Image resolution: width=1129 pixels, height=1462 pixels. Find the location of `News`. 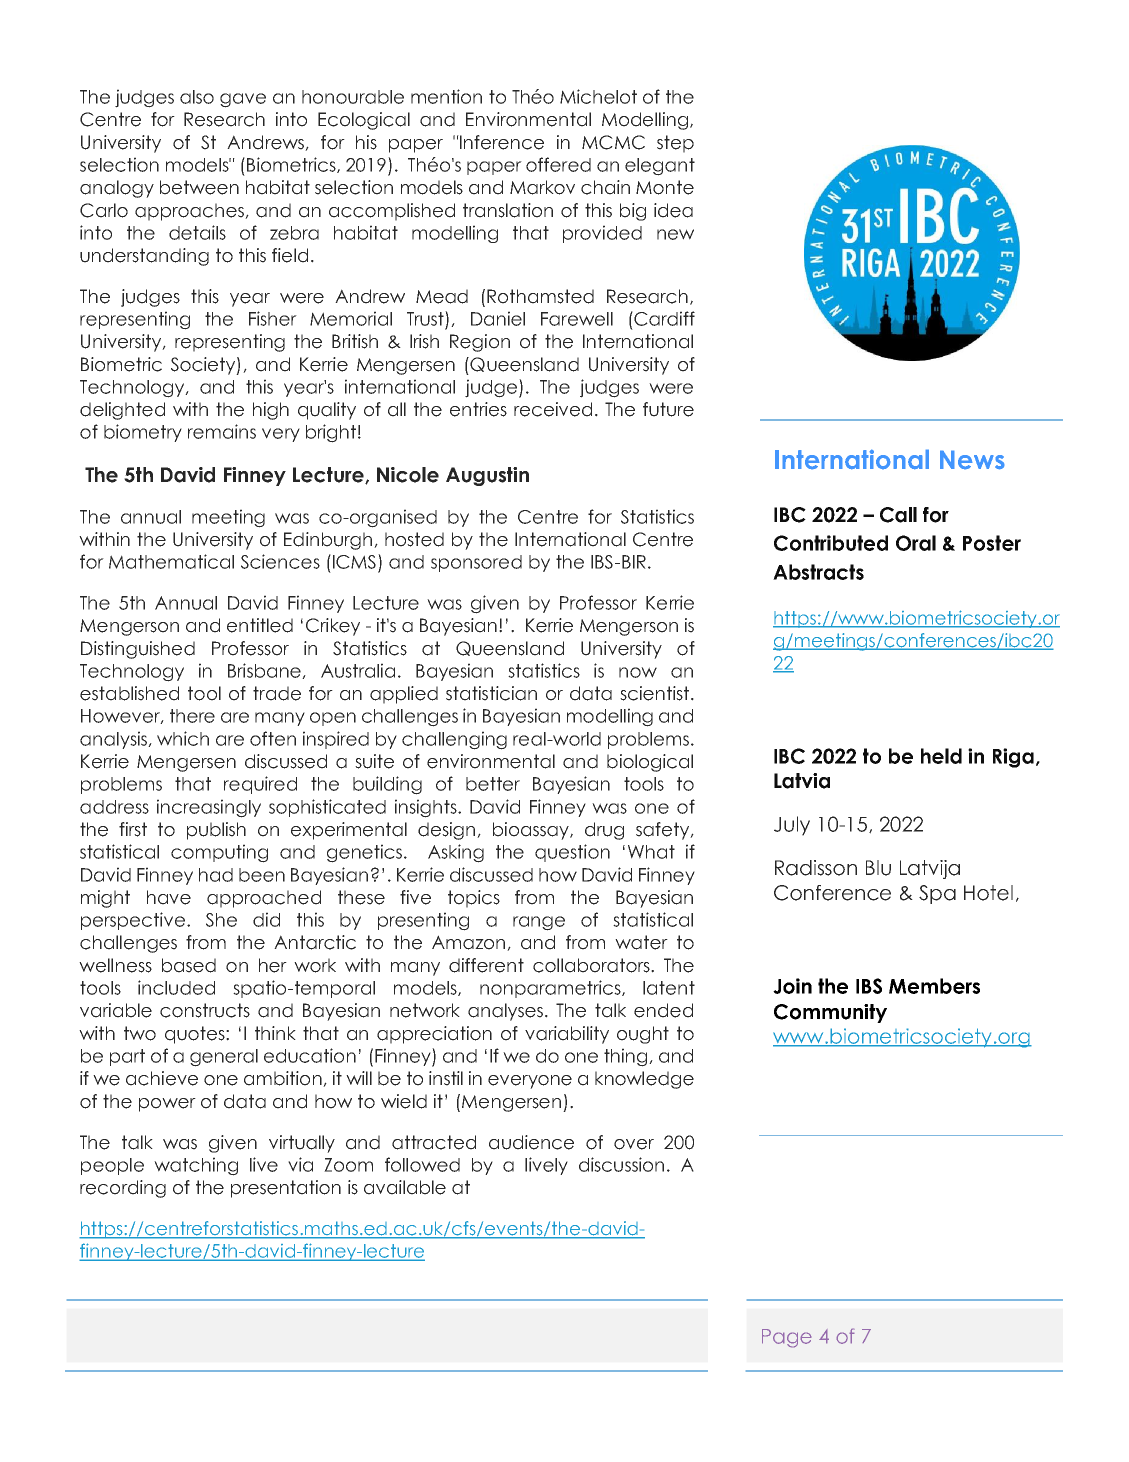

News is located at coordinates (972, 460).
